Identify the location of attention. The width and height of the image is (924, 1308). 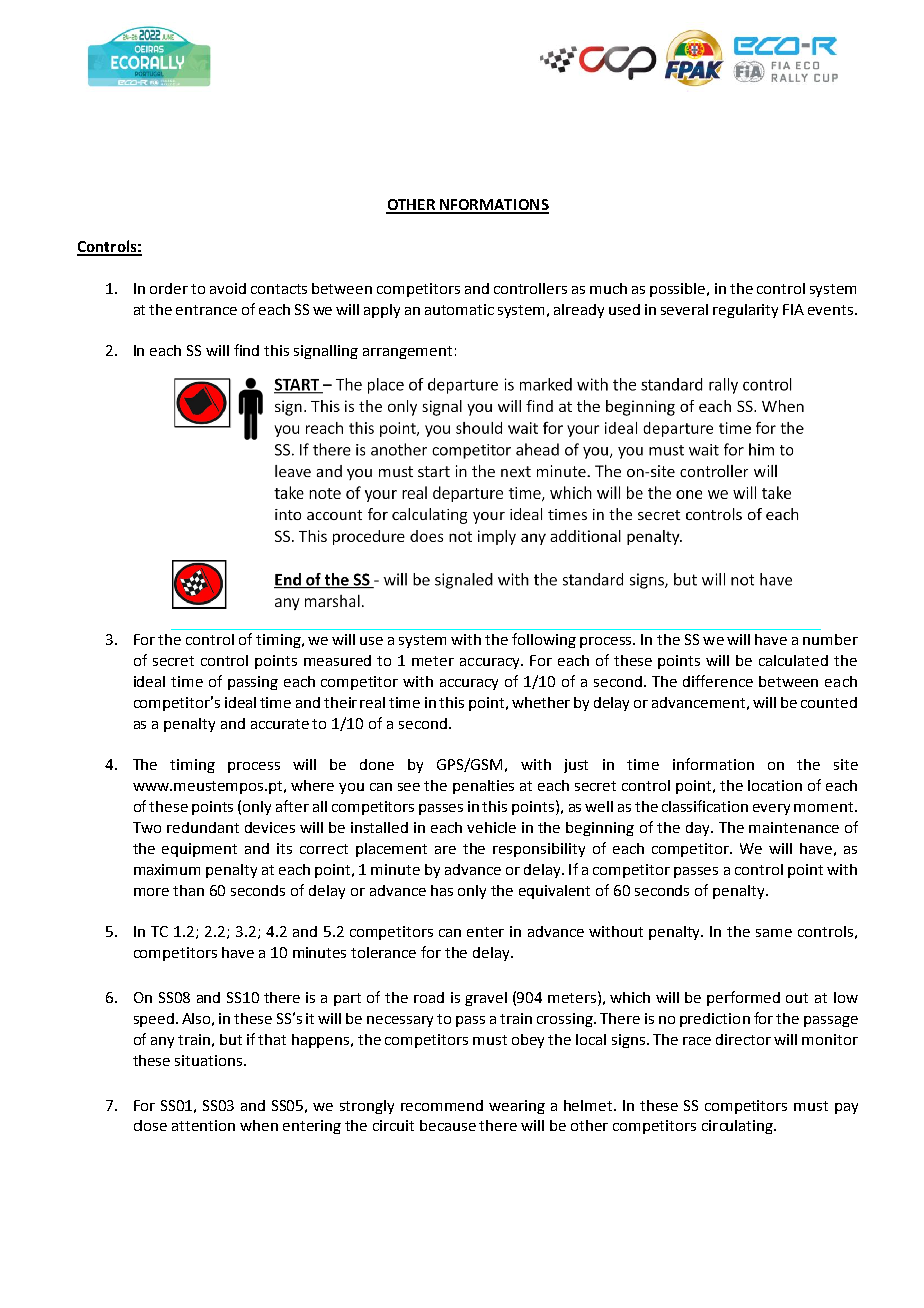
(203, 1125).
